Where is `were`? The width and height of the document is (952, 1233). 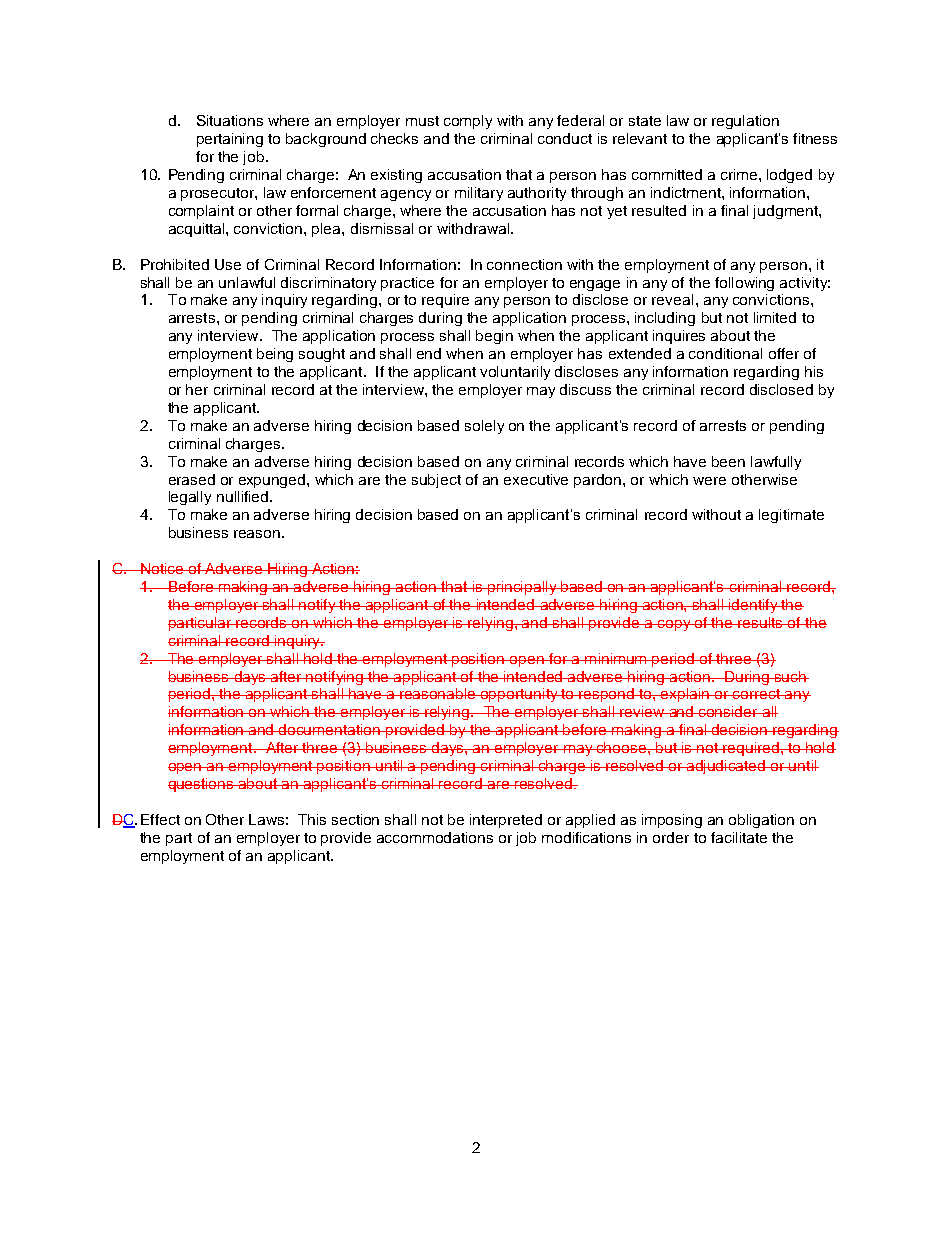 were is located at coordinates (709, 481).
